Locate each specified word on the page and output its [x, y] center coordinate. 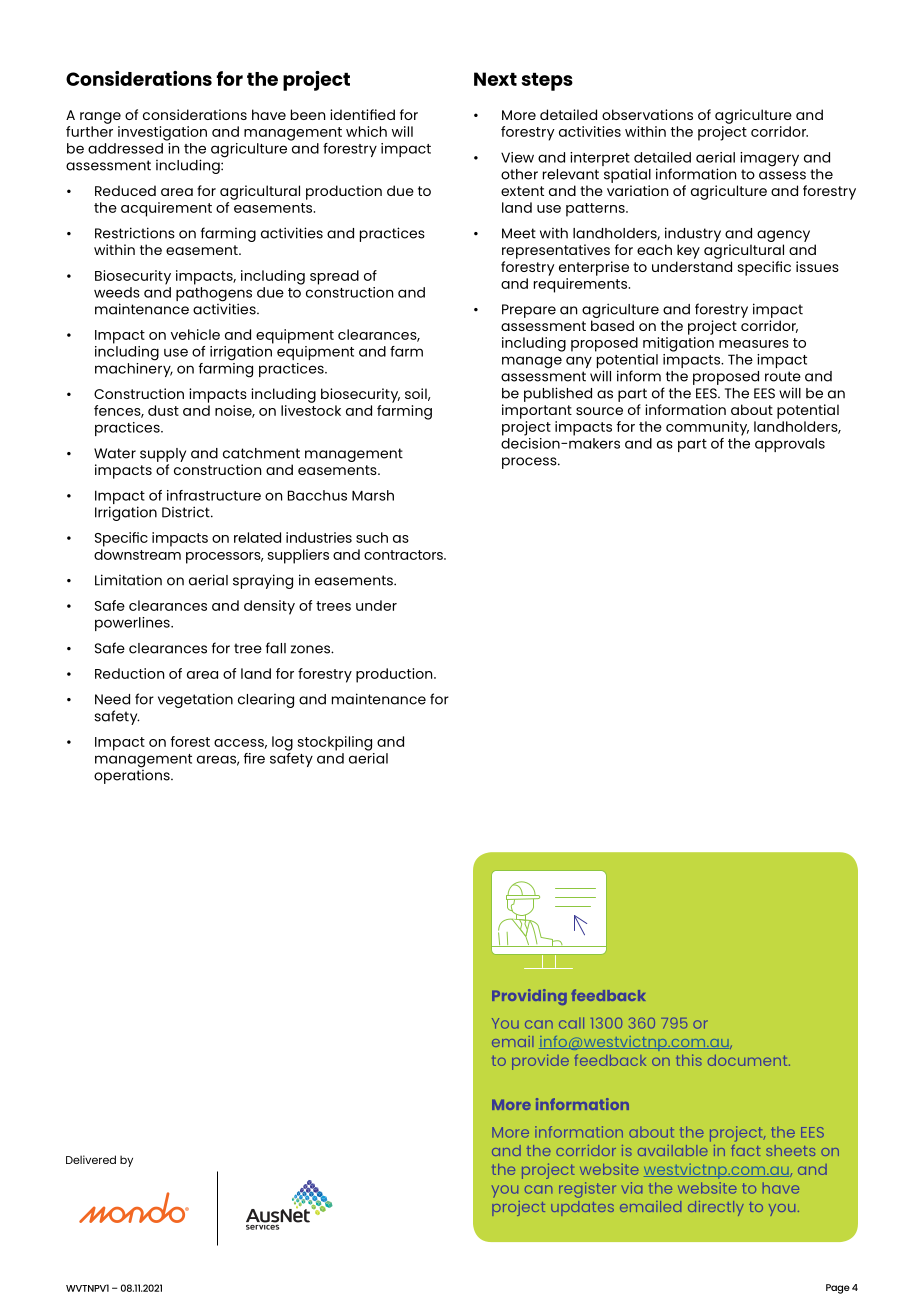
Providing [529, 997]
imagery [769, 159]
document [749, 1060]
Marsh [373, 495]
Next [495, 79]
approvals [790, 445]
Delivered [91, 1159]
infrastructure [214, 495]
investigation [162, 133]
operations [133, 775]
